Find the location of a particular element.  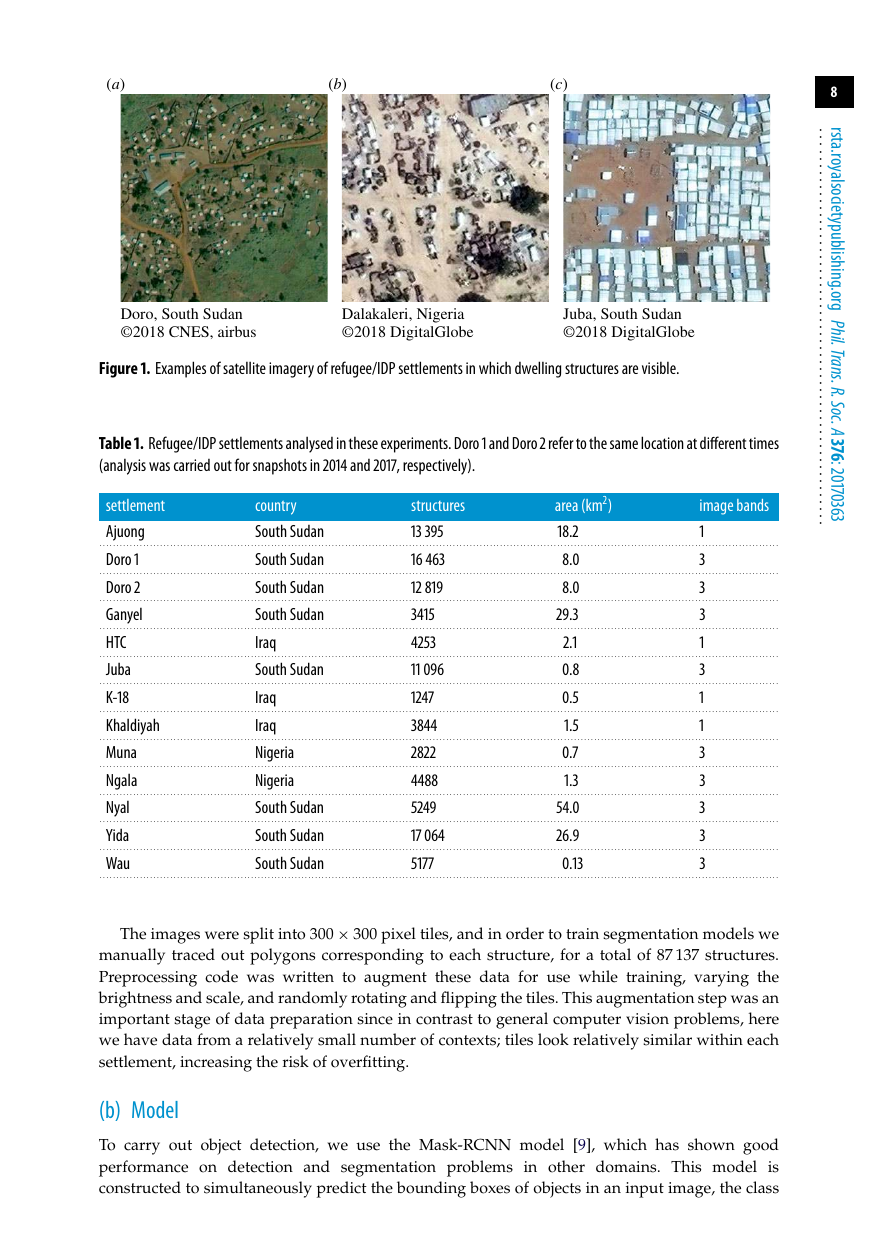

pixel is located at coordinates (398, 935).
